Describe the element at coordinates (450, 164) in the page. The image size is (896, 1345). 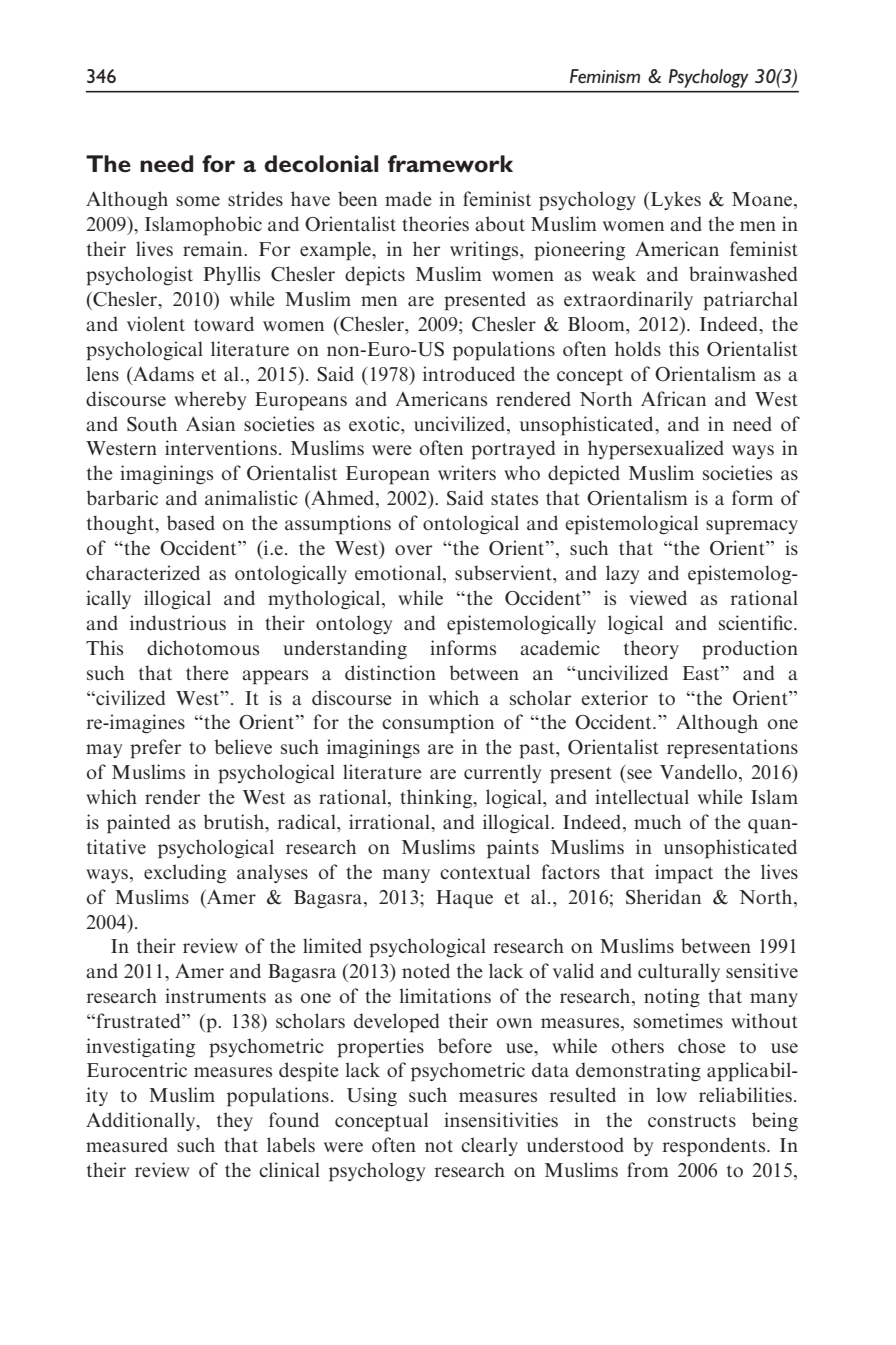
I see `framework` at that location.
